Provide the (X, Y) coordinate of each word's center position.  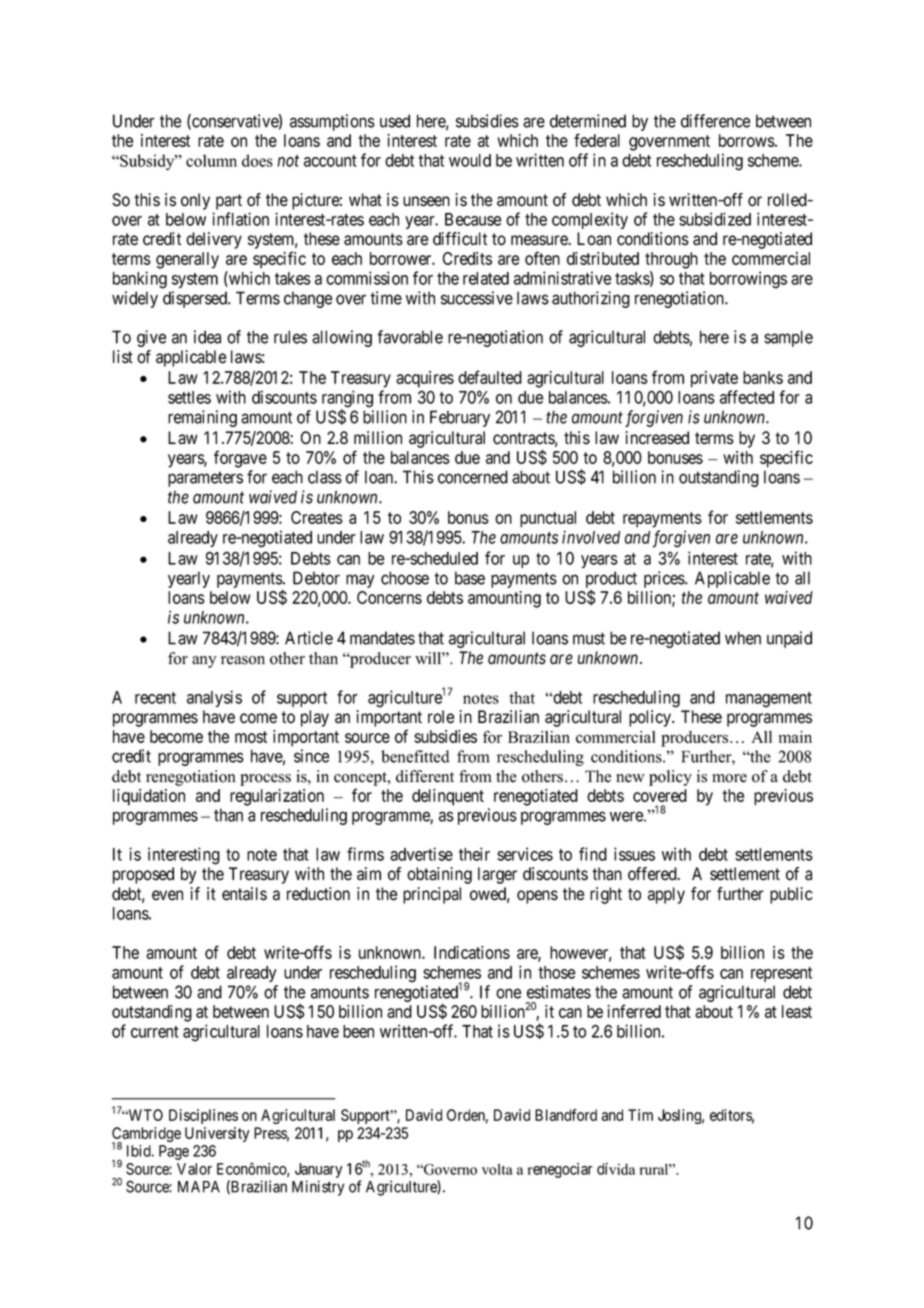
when (743, 638)
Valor (194, 1169)
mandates (382, 638)
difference (716, 121)
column (211, 160)
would (470, 160)
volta (497, 1169)
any (204, 662)
